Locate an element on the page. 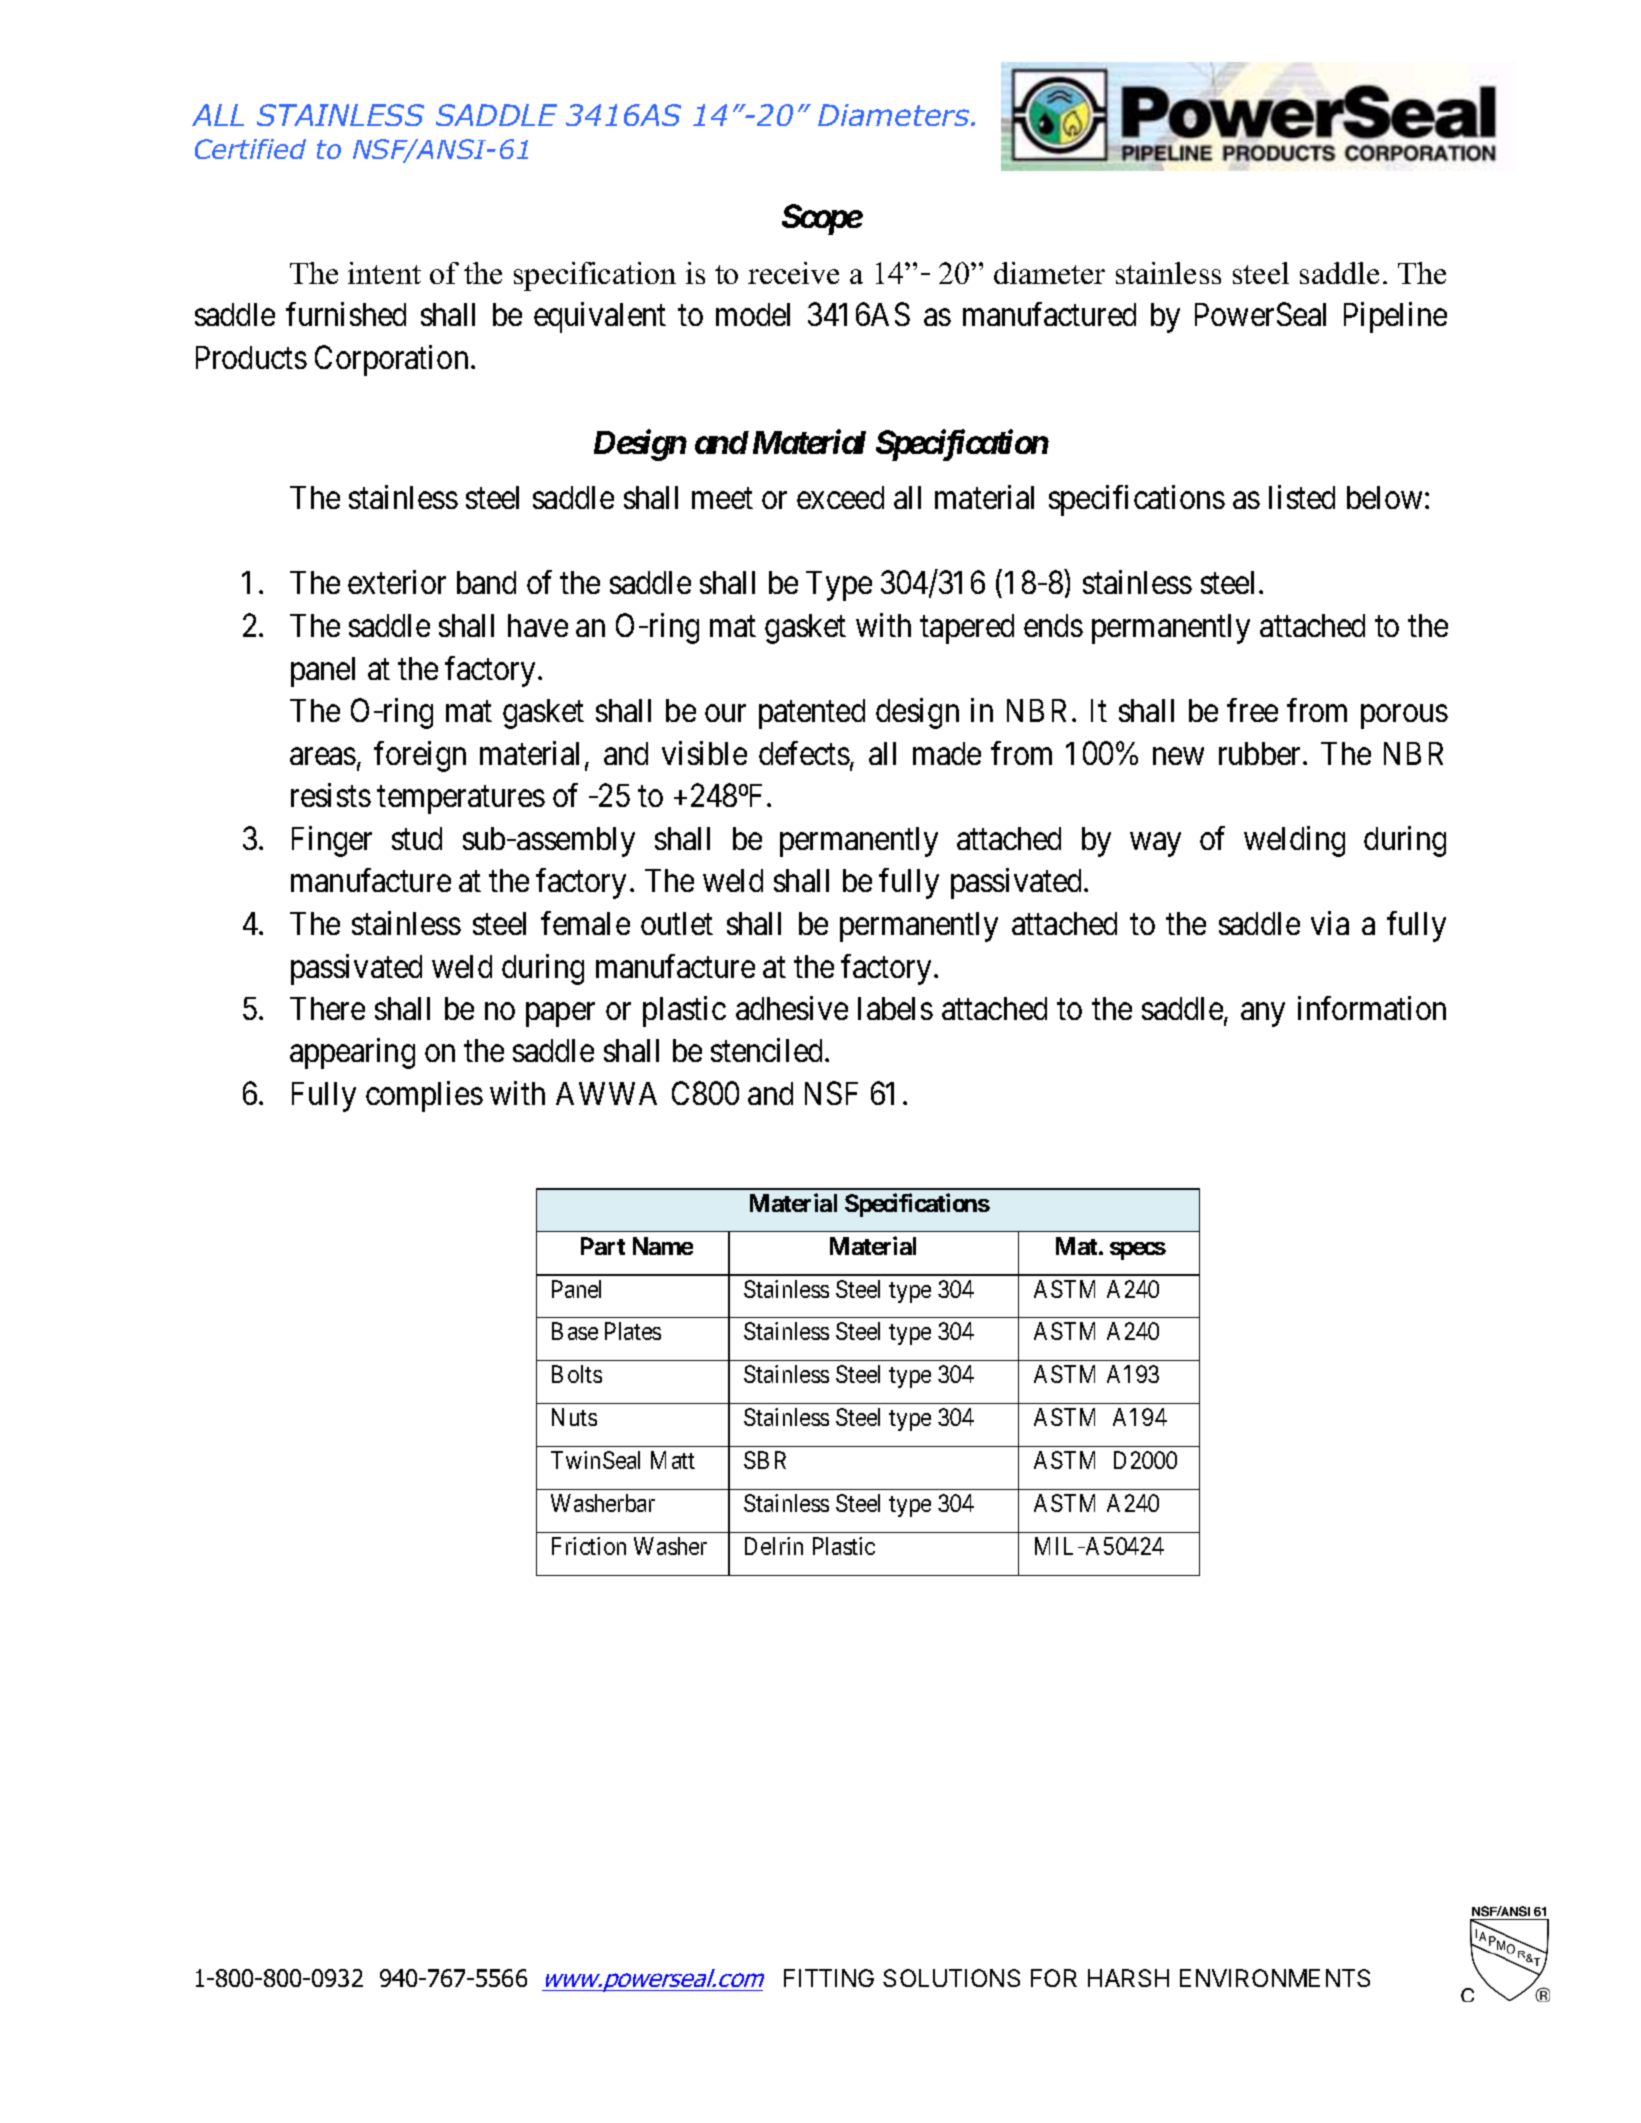 Image resolution: width=1641 pixels, height=2123 pixels. any is located at coordinates (1263, 1015).
